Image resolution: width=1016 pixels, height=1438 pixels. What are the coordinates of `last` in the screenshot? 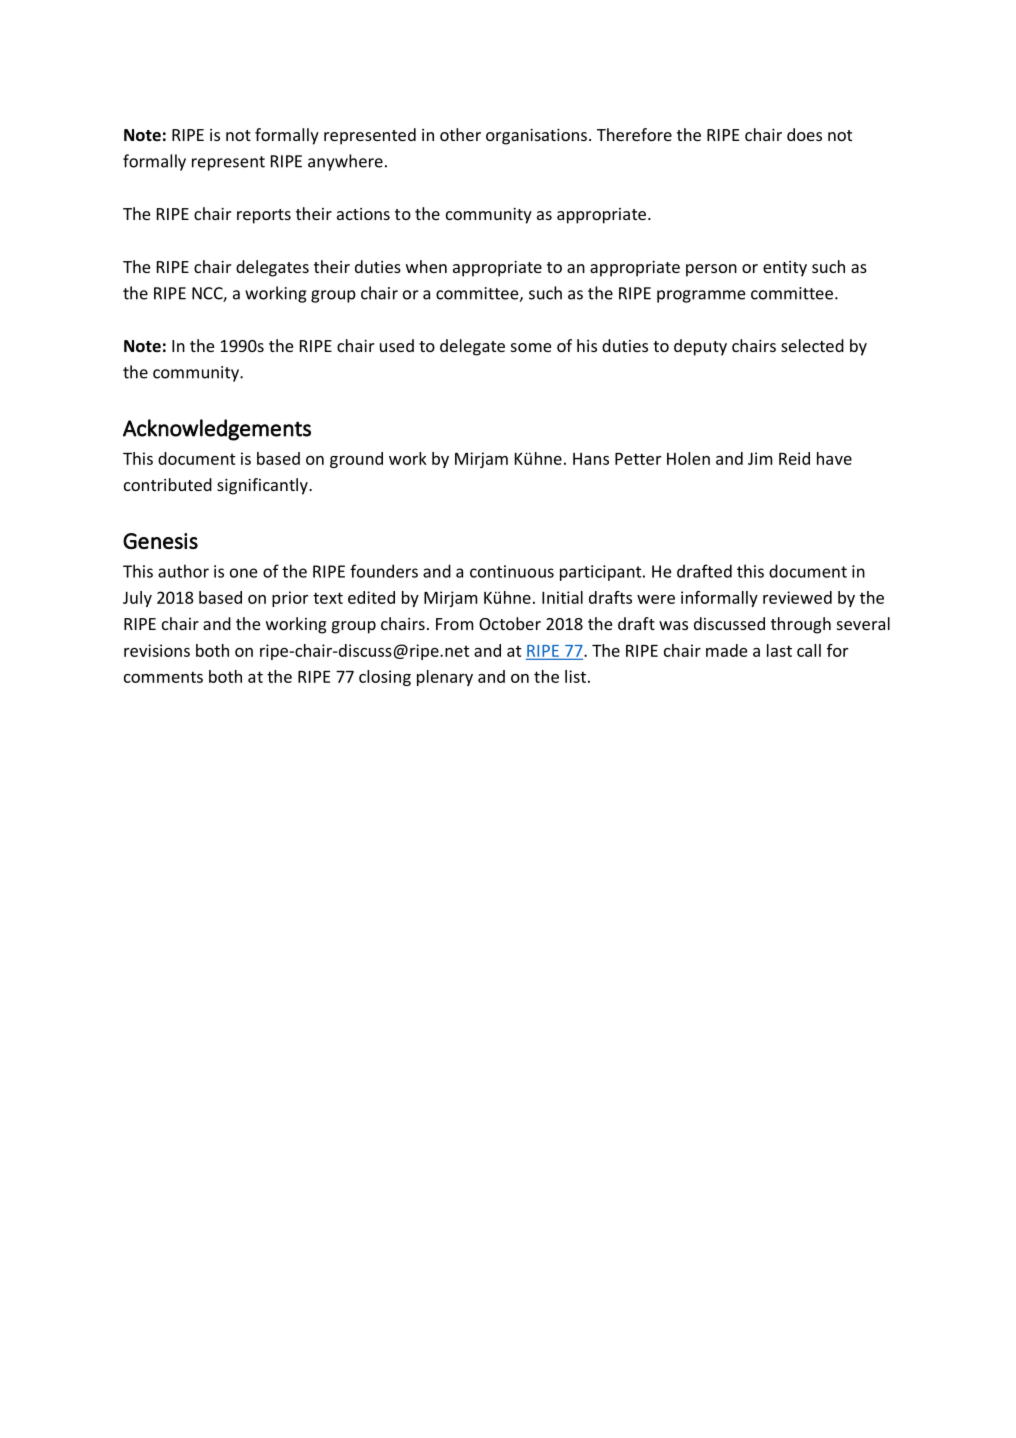 It's located at (779, 650).
